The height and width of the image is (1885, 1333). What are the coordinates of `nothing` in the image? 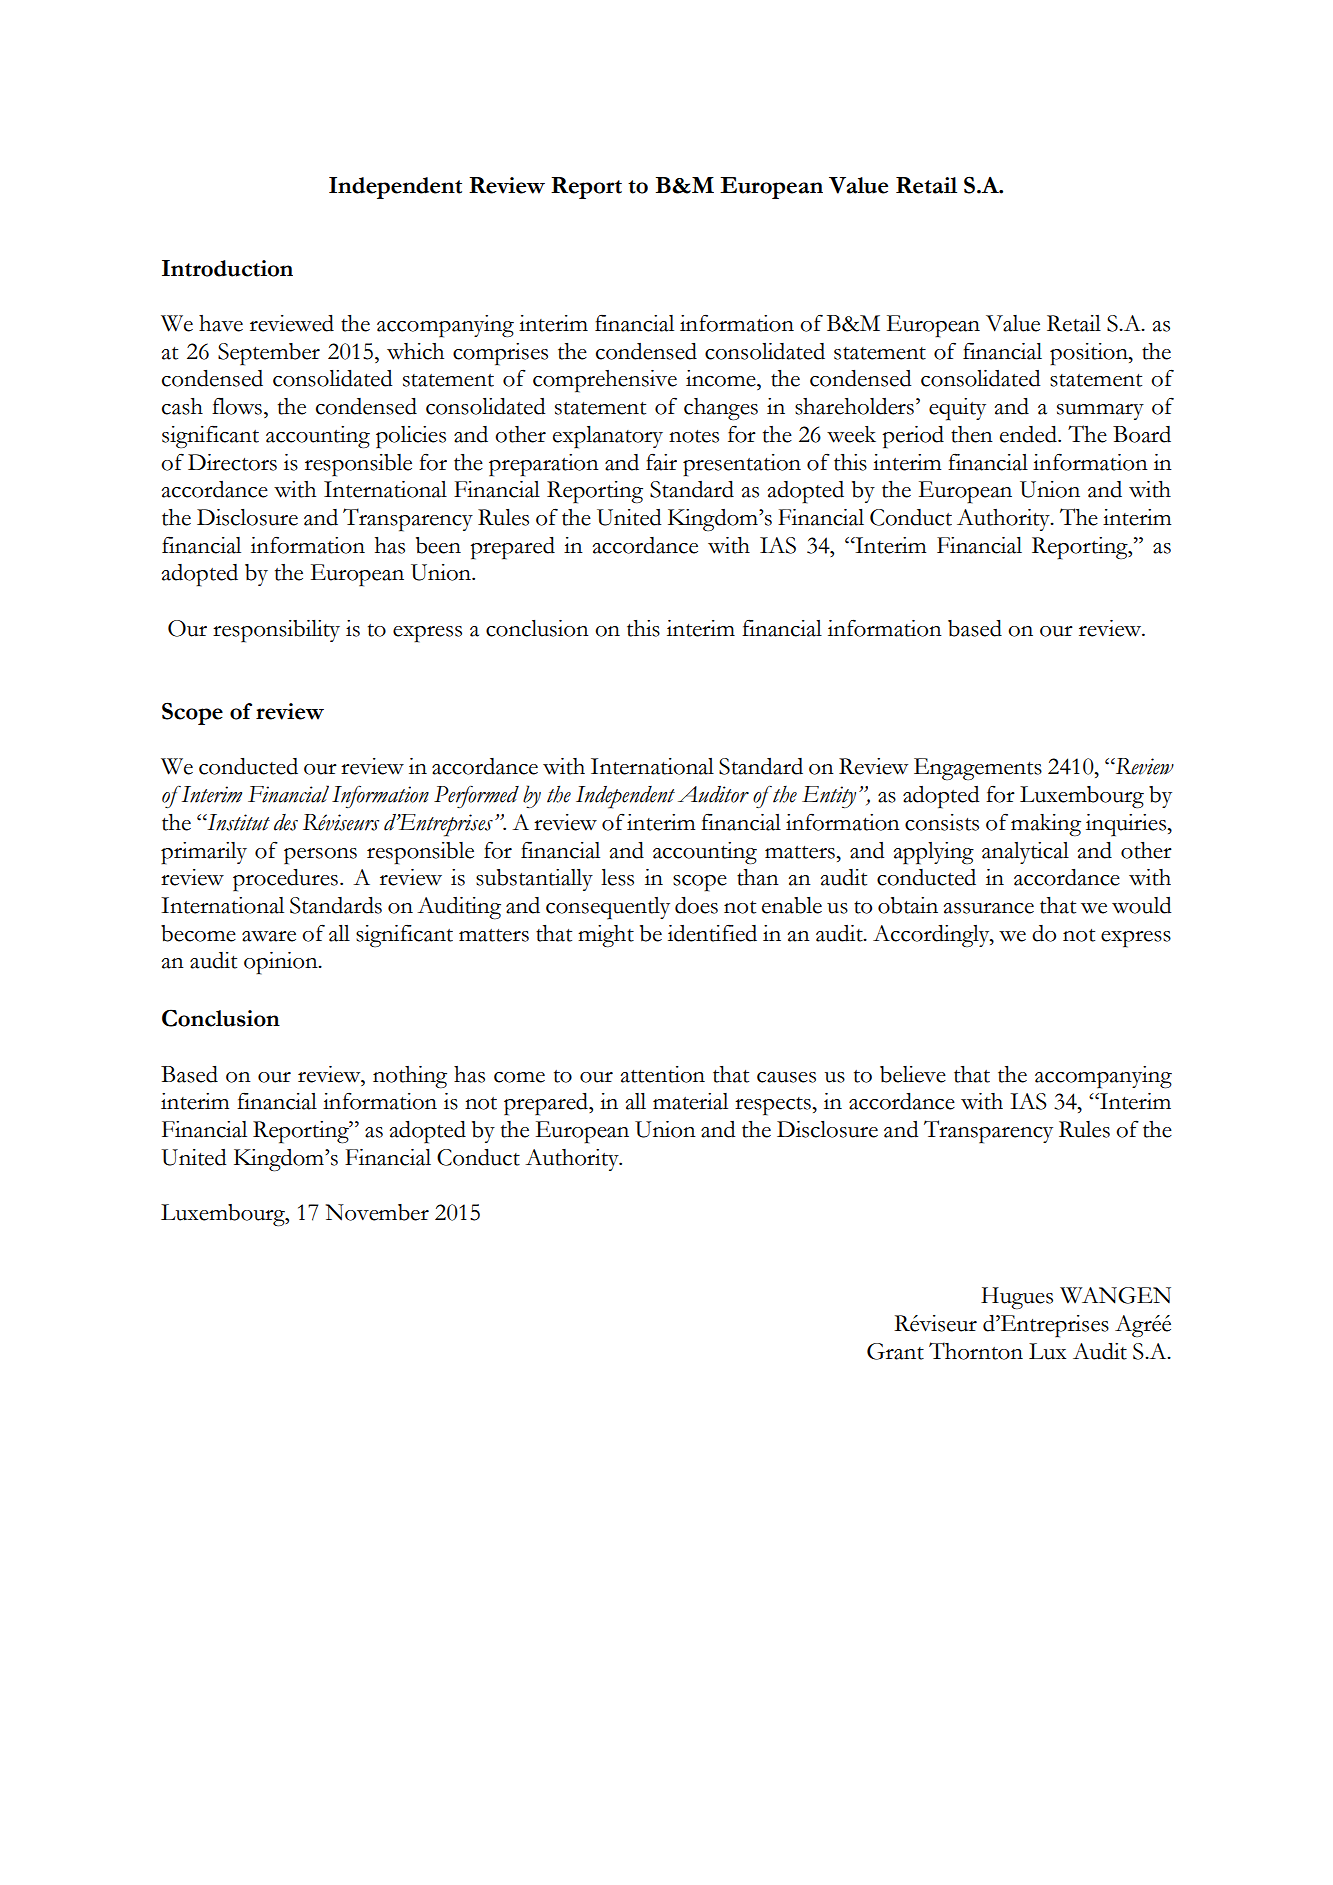 It's located at (410, 1077).
